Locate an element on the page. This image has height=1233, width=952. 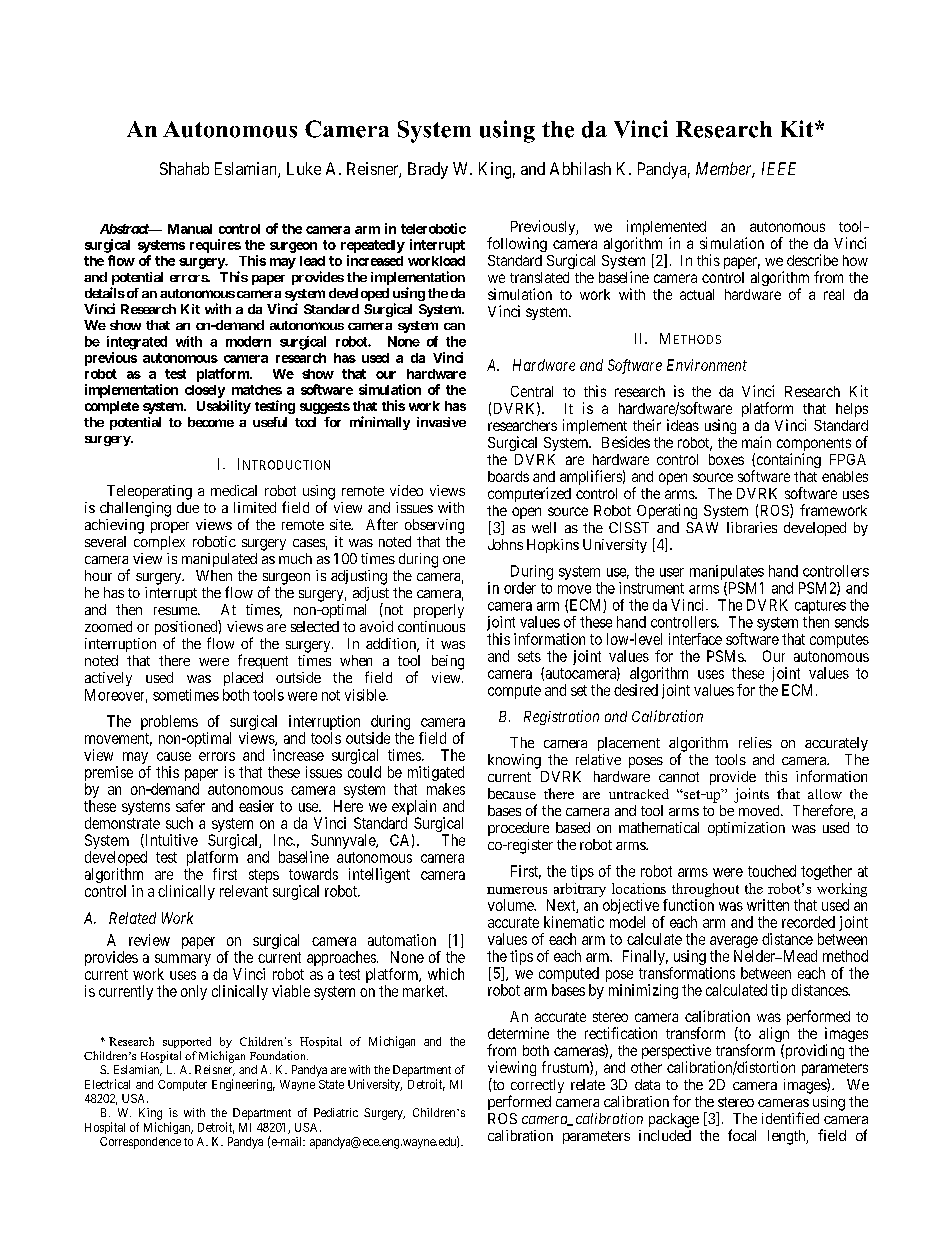
Shahab is located at coordinates (184, 168).
